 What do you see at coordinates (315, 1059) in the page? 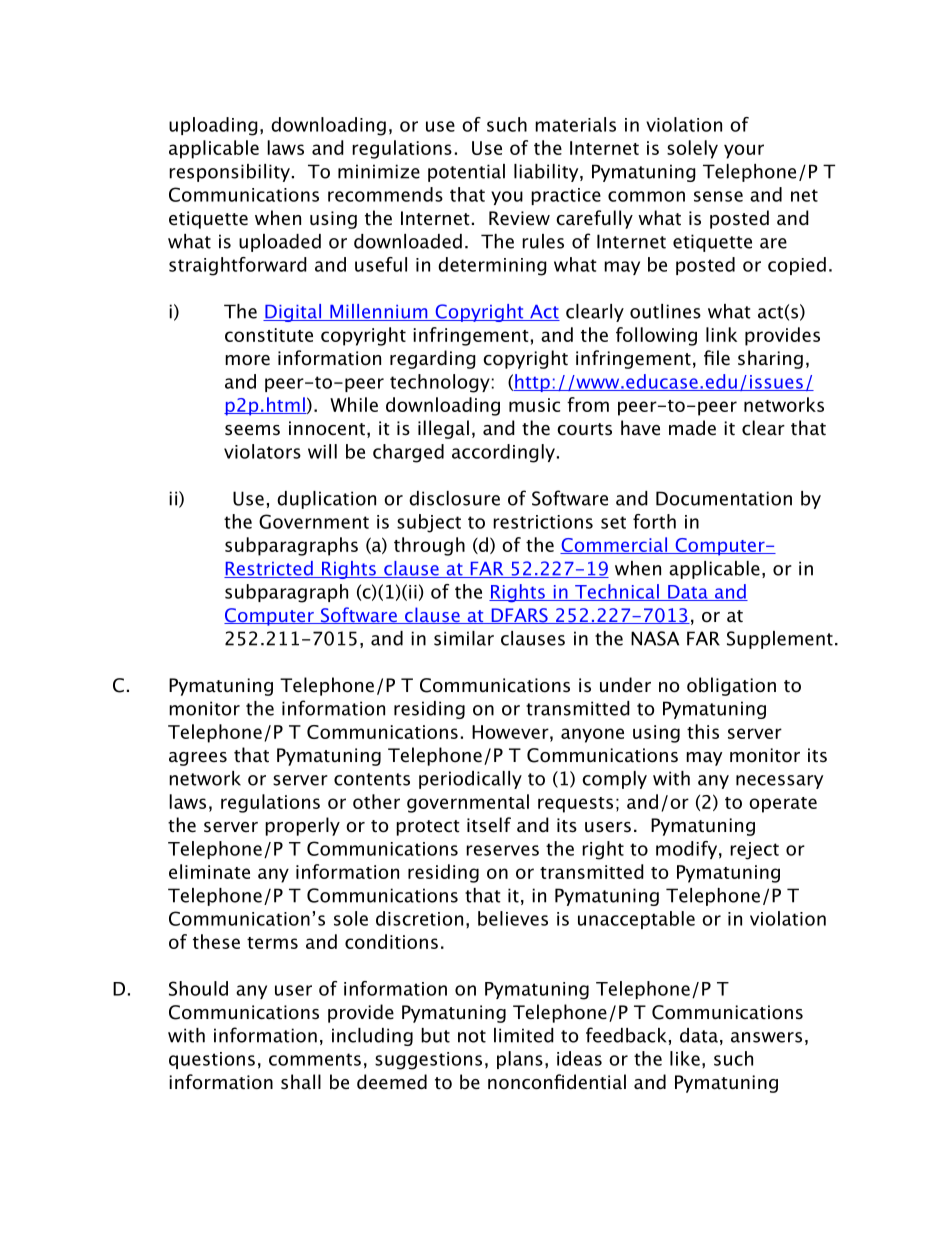
I see `comments` at bounding box center [315, 1059].
